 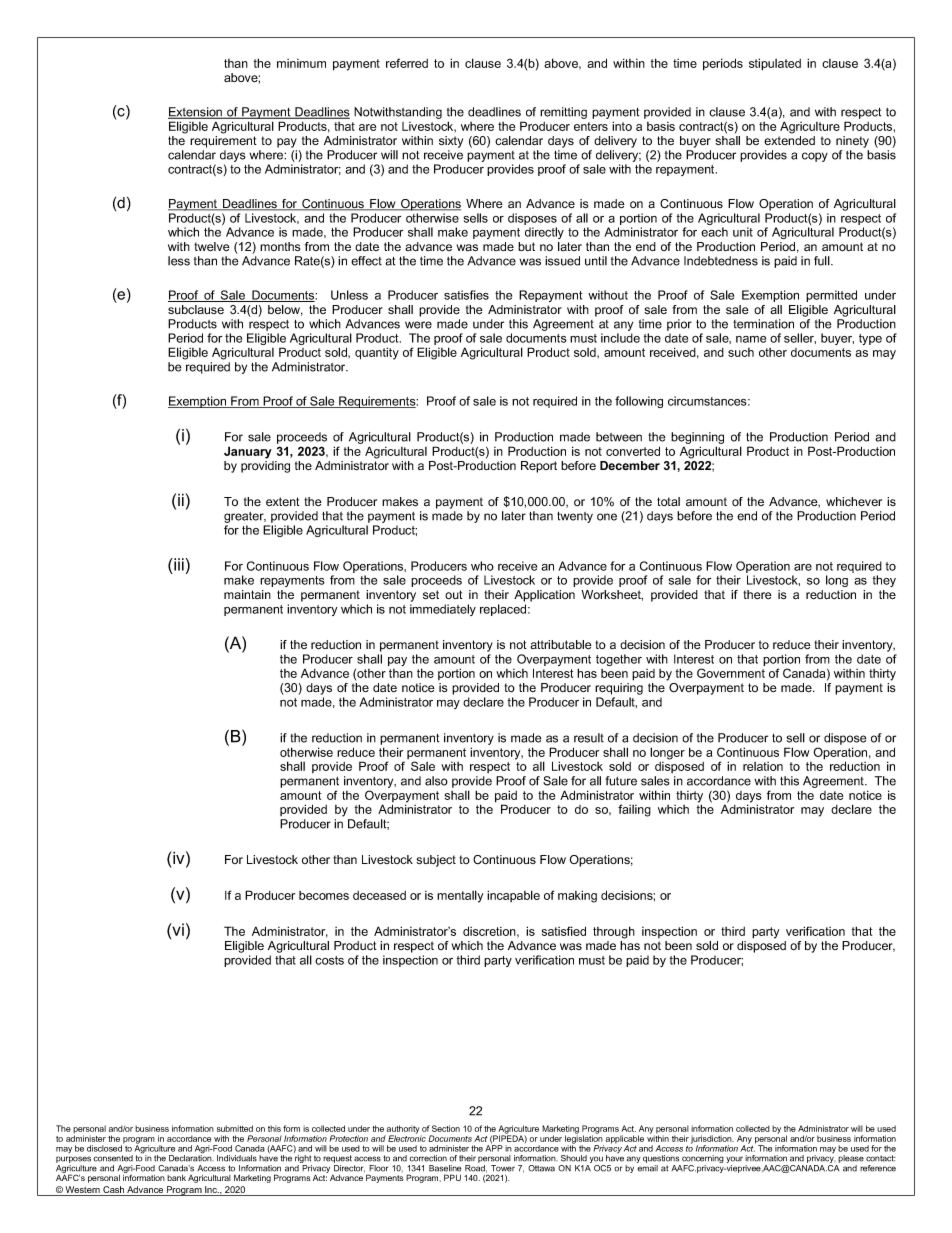 What do you see at coordinates (775, 64) in the screenshot?
I see `stipulated` at bounding box center [775, 64].
